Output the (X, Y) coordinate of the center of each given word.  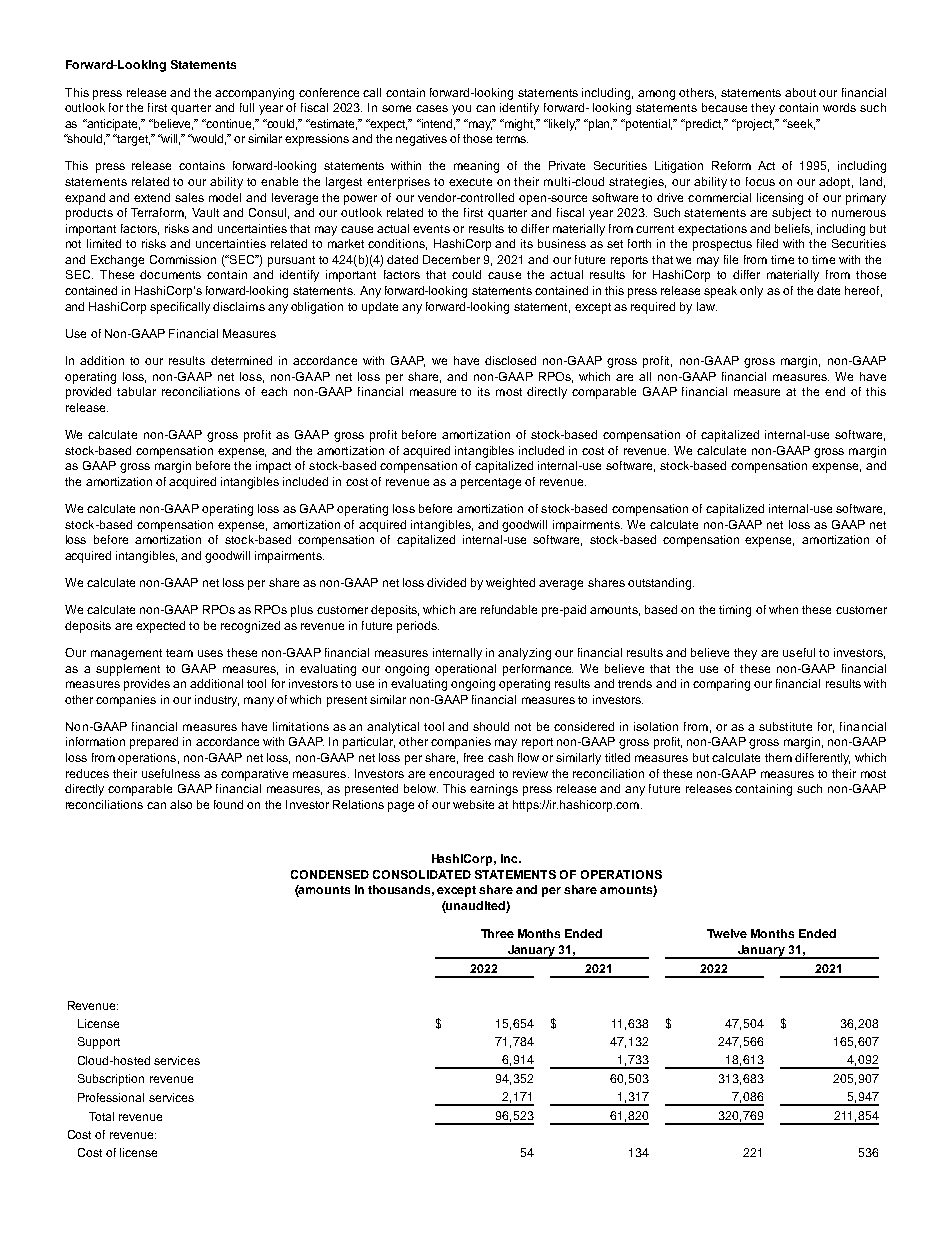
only (751, 292)
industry (217, 701)
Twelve (727, 933)
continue (229, 124)
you (461, 110)
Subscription (111, 1080)
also (181, 804)
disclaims (239, 306)
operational (465, 670)
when (783, 609)
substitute (785, 726)
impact (273, 467)
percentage (491, 483)
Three (497, 933)
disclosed (510, 360)
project (754, 125)
